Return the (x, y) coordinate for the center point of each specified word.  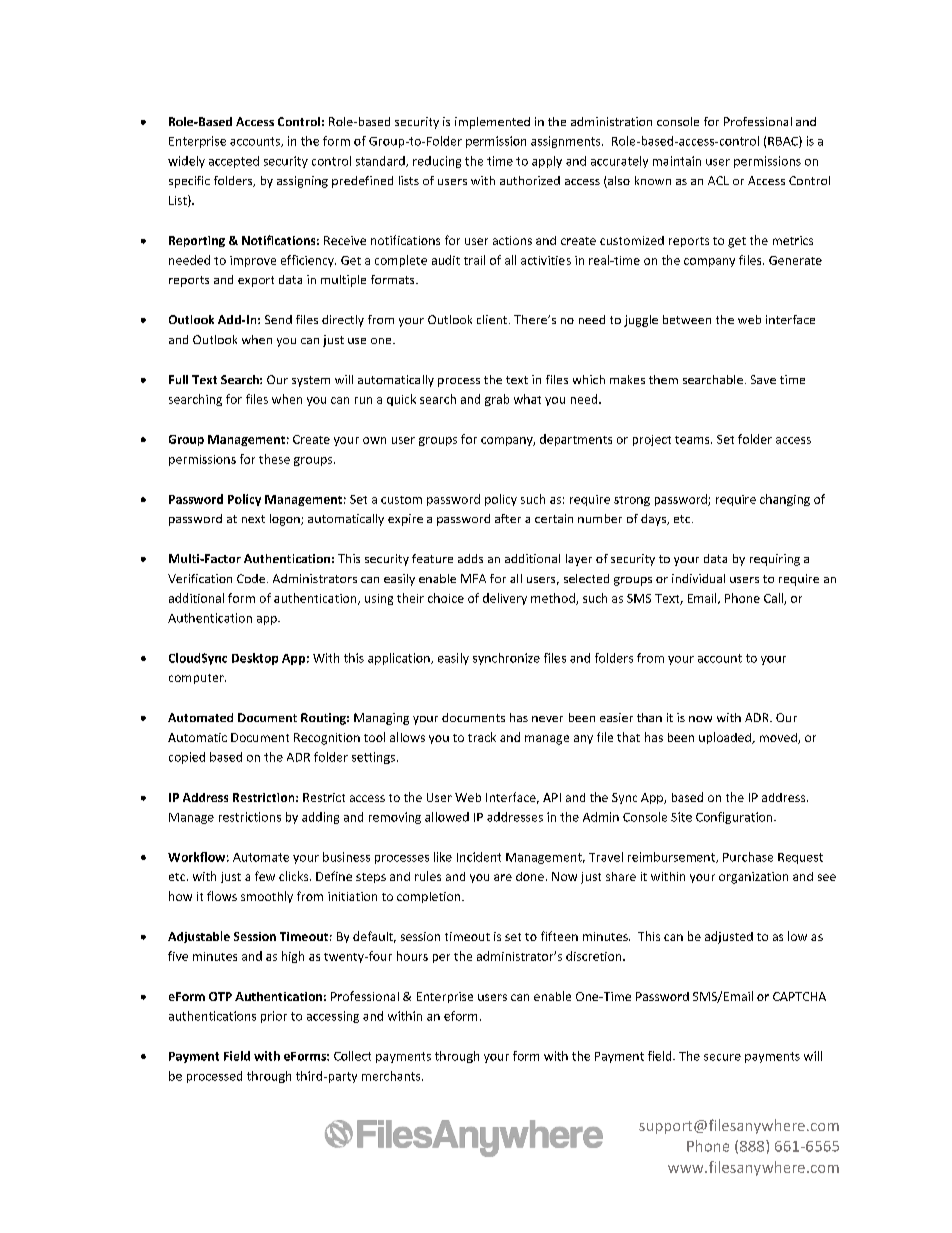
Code (251, 578)
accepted (234, 162)
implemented (492, 123)
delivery (505, 599)
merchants (392, 1076)
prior (274, 1017)
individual (698, 578)
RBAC (784, 142)
